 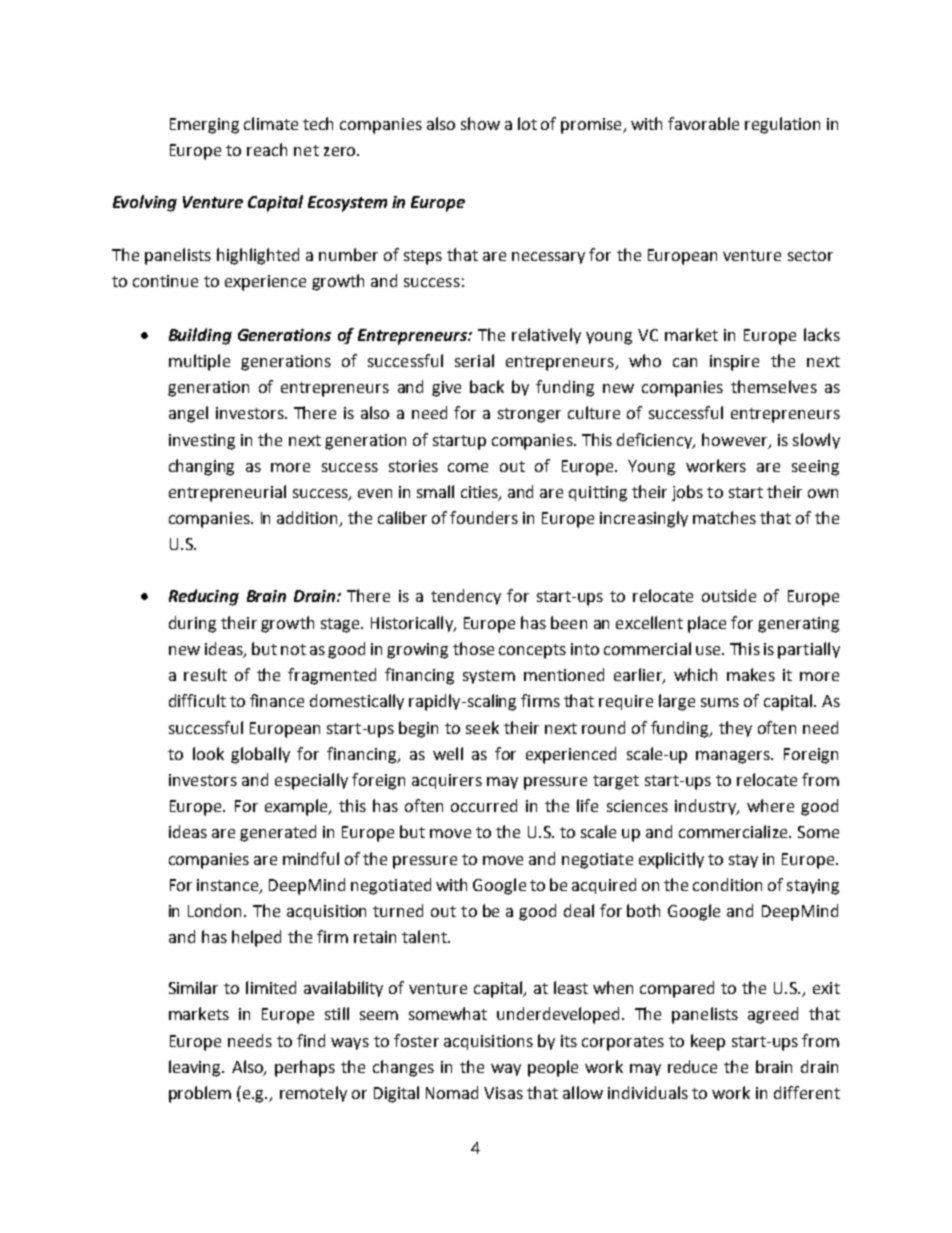 I want to click on show, so click(x=480, y=123).
